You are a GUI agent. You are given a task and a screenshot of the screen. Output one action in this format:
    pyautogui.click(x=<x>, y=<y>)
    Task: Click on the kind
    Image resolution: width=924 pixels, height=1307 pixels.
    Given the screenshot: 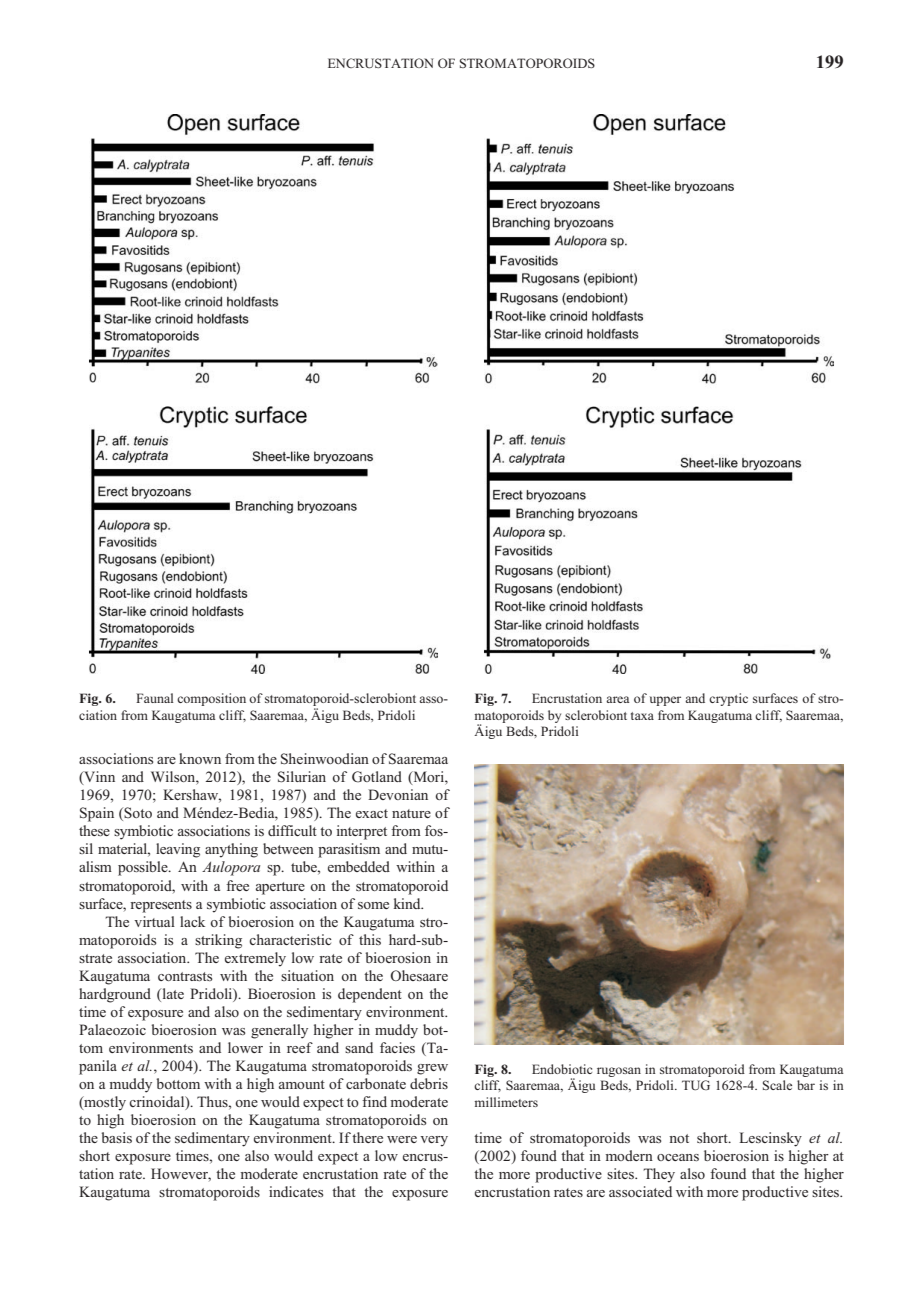 What is the action you would take?
    pyautogui.click(x=408, y=903)
